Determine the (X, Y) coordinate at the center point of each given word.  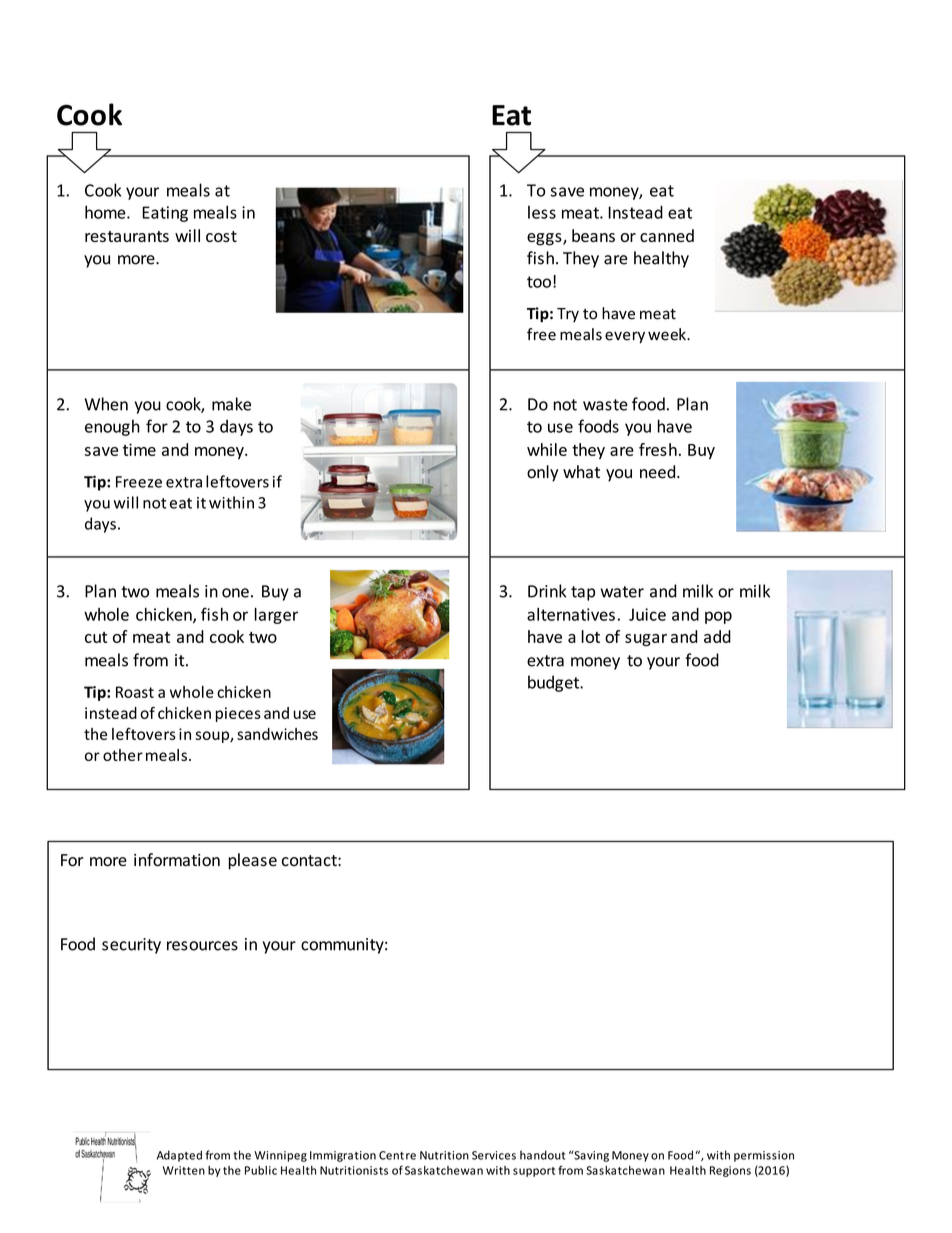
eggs (545, 239)
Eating (165, 214)
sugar (646, 640)
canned (667, 235)
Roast (135, 692)
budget (555, 683)
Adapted (179, 1156)
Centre (397, 1155)
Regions (730, 1171)
